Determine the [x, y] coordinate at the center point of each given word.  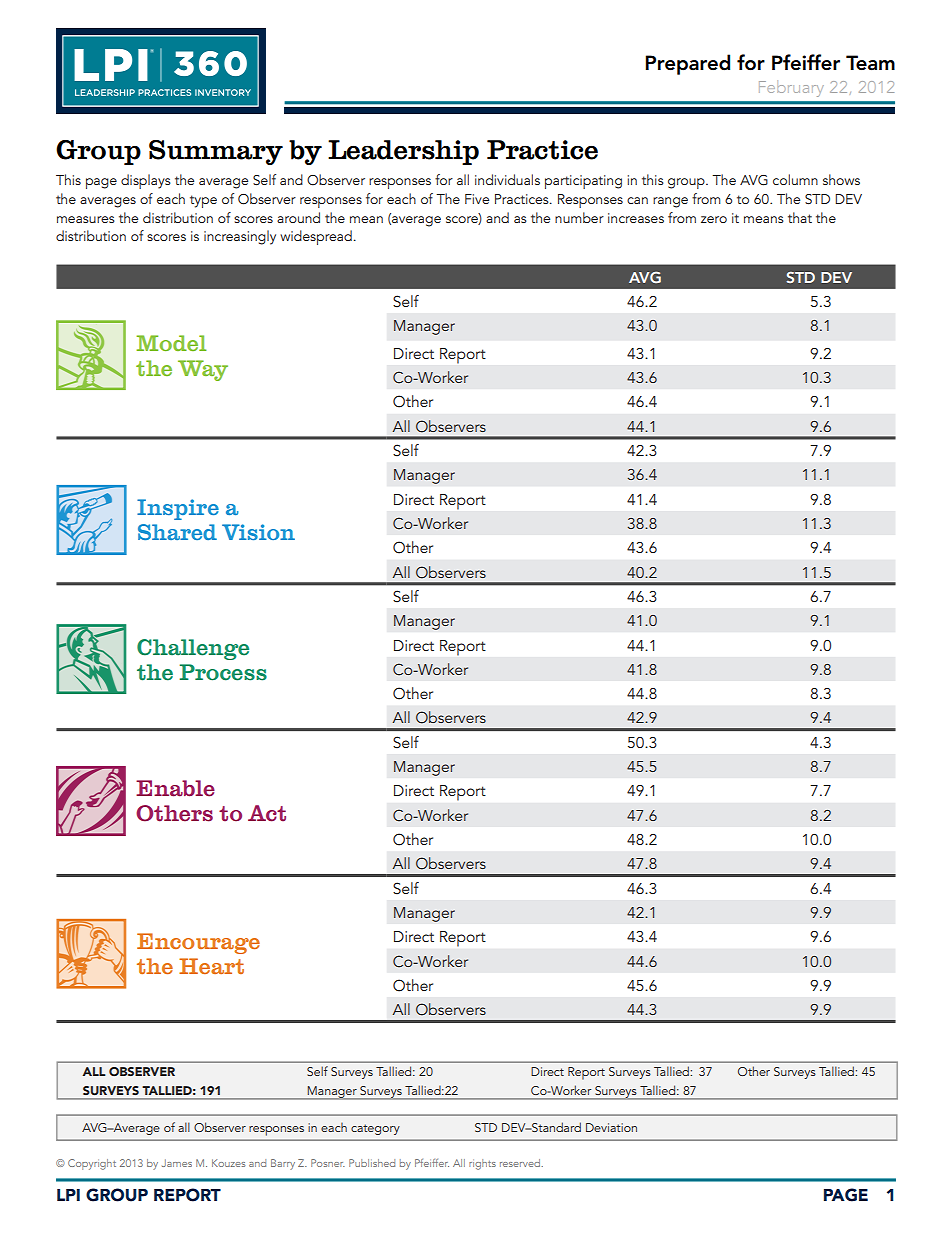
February [791, 89]
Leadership [403, 152]
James [177, 1163]
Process [223, 672]
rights [482, 1164]
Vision [258, 532]
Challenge [193, 649]
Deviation [611, 1127]
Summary [216, 152]
